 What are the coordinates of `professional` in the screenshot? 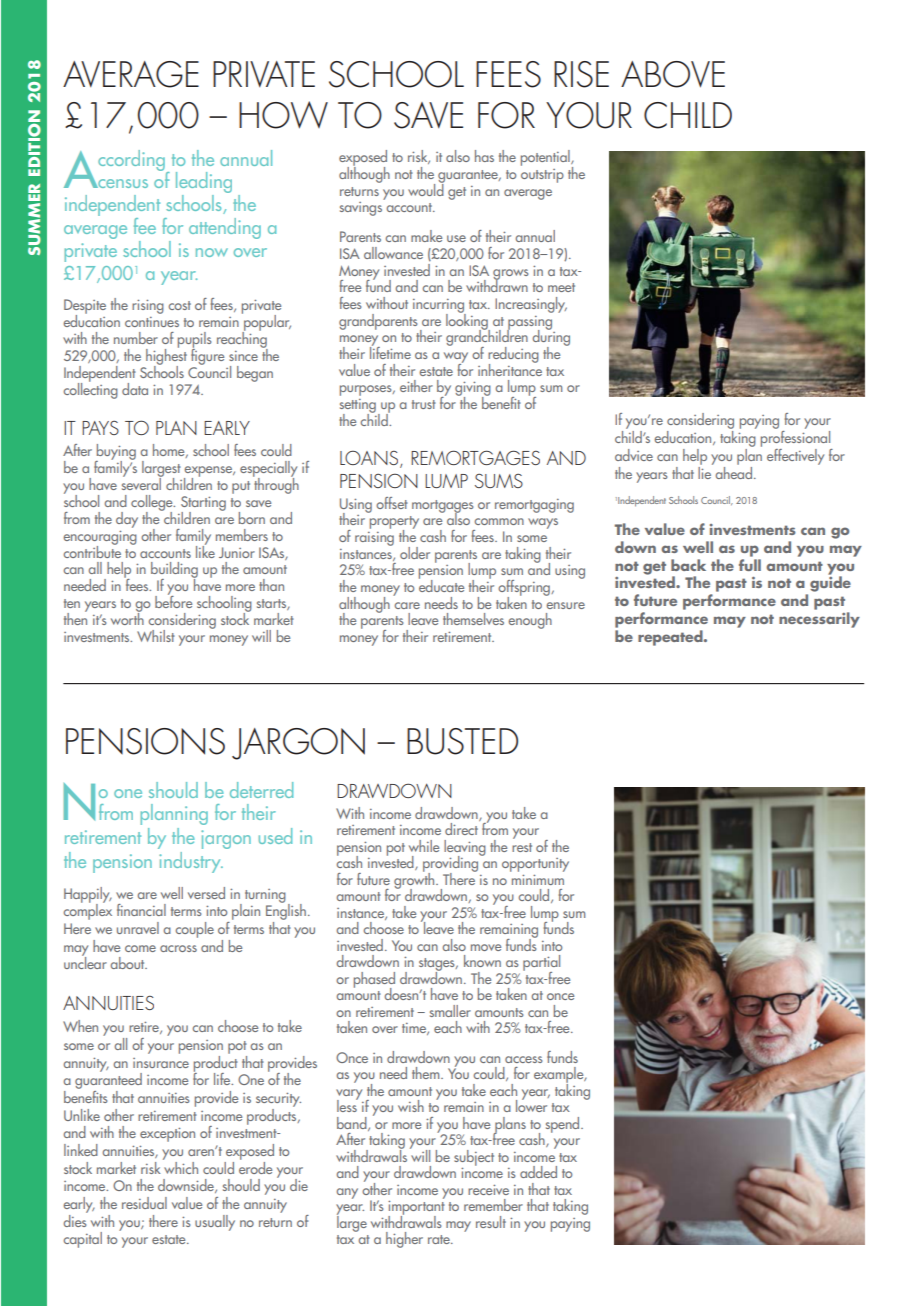 It's located at (795, 437).
